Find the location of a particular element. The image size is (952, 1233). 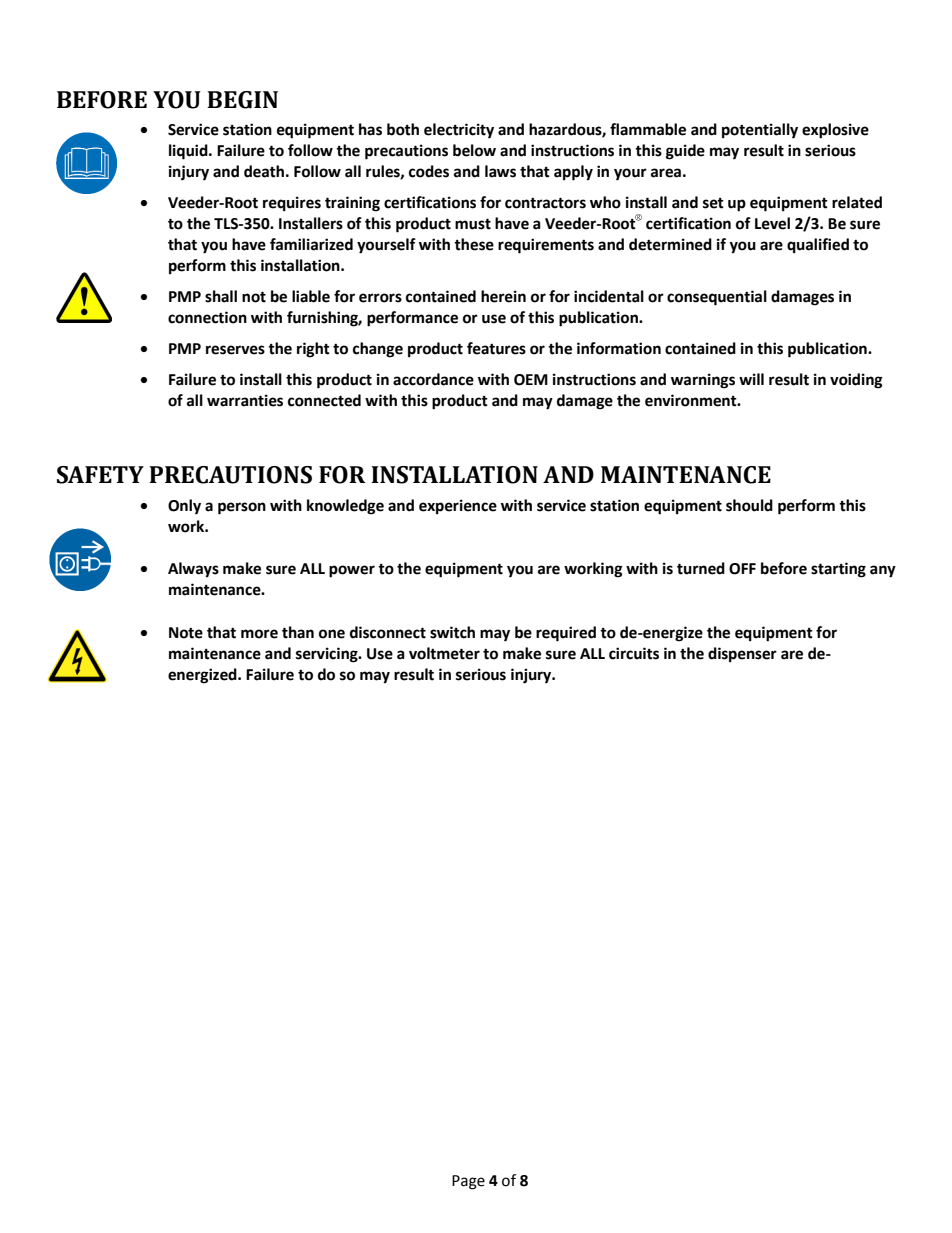

below is located at coordinates (474, 150).
